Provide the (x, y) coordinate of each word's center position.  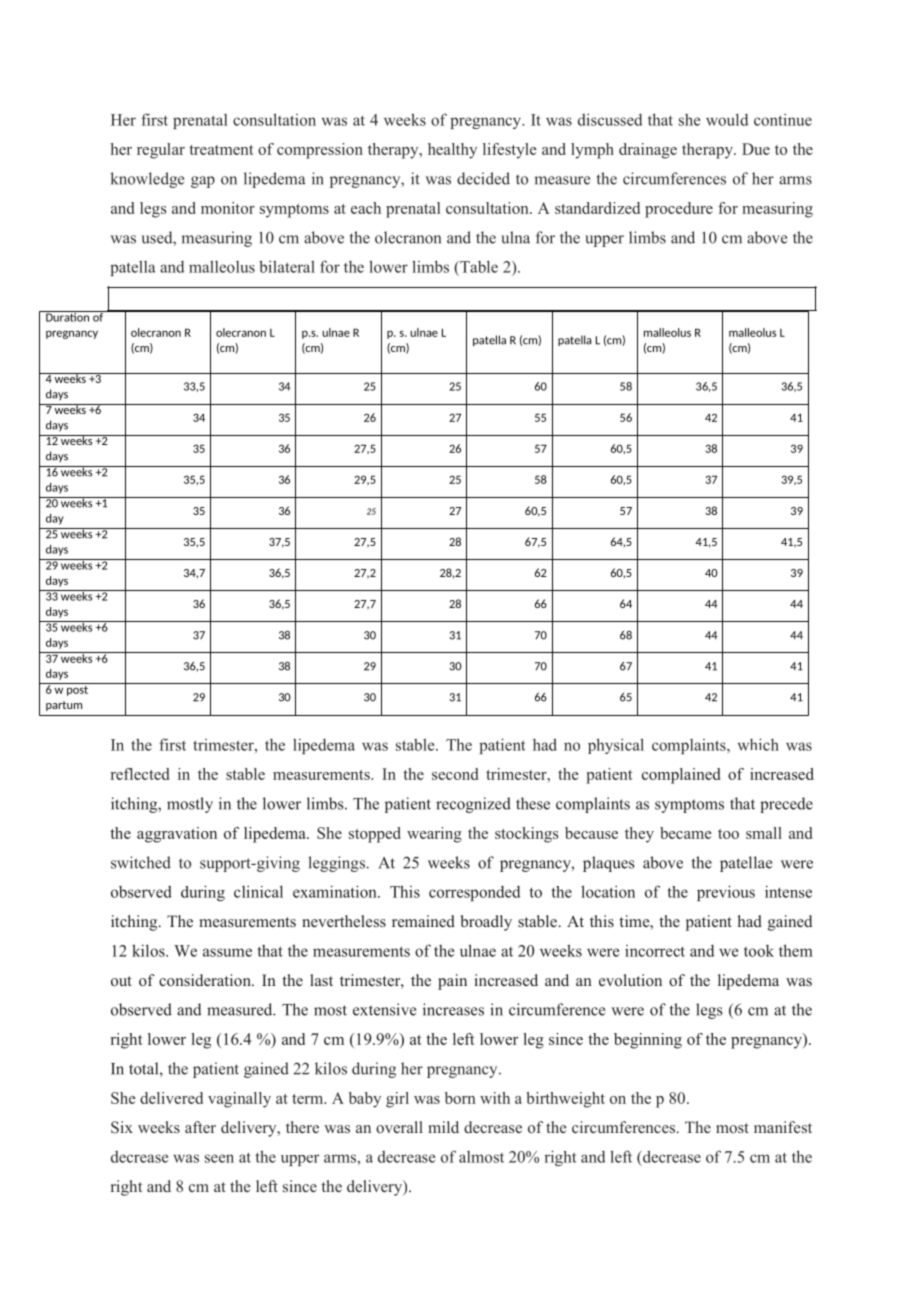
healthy (452, 151)
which (758, 744)
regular (161, 151)
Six (122, 1127)
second (455, 774)
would (727, 119)
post (78, 689)
